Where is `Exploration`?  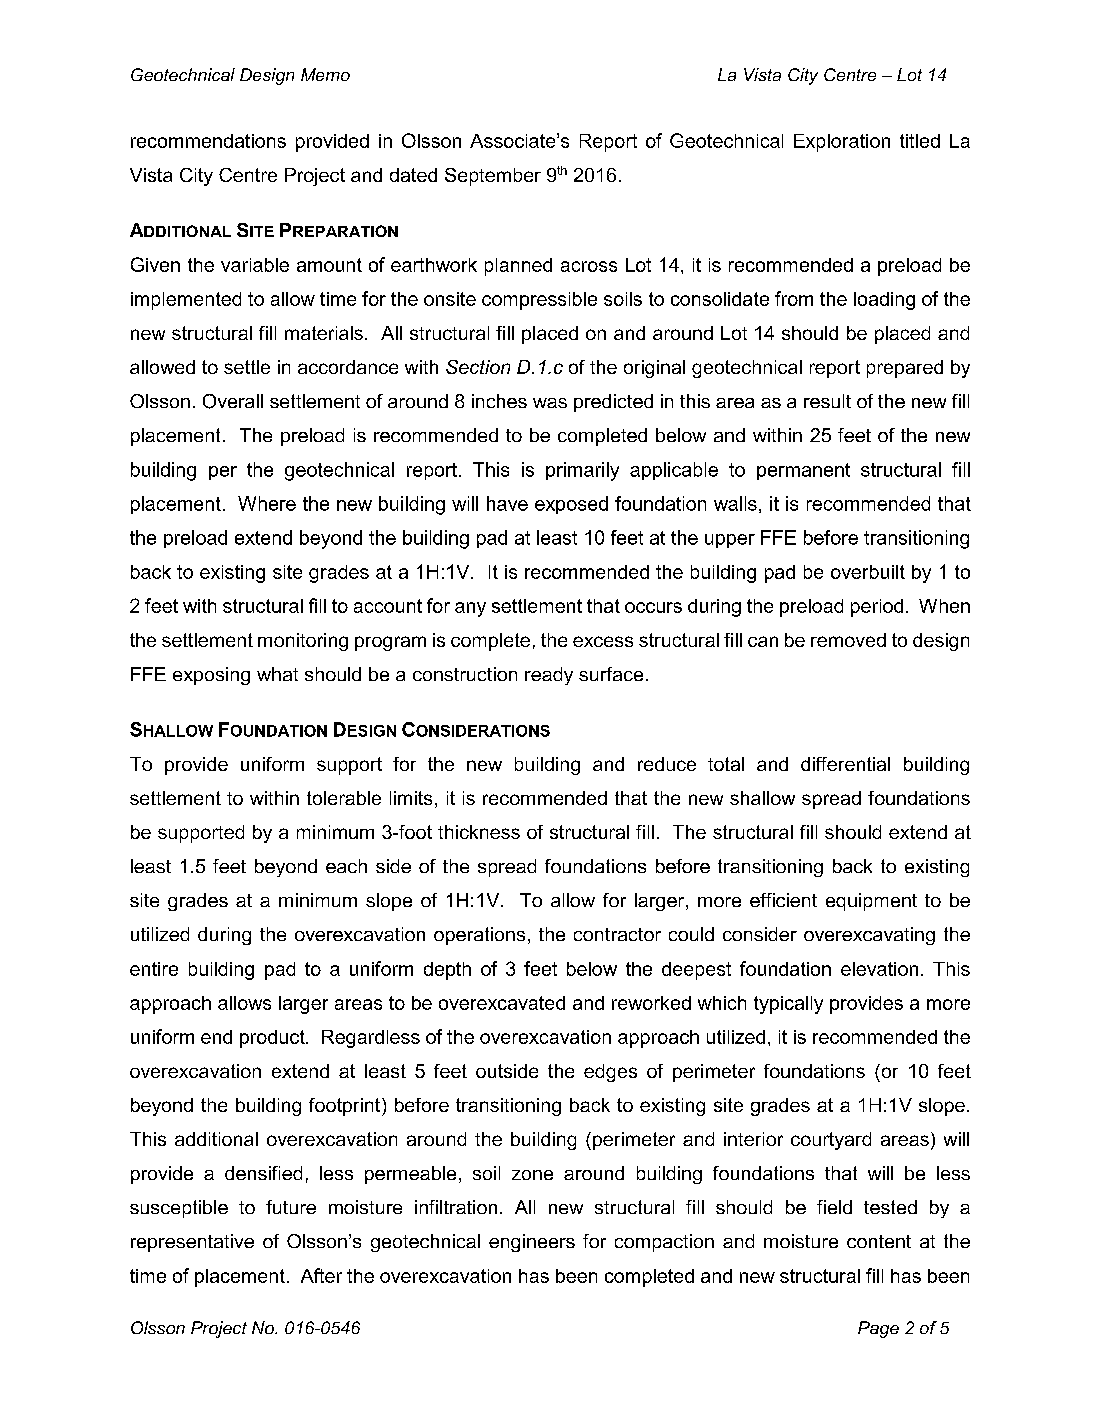
Exploration is located at coordinates (842, 143).
